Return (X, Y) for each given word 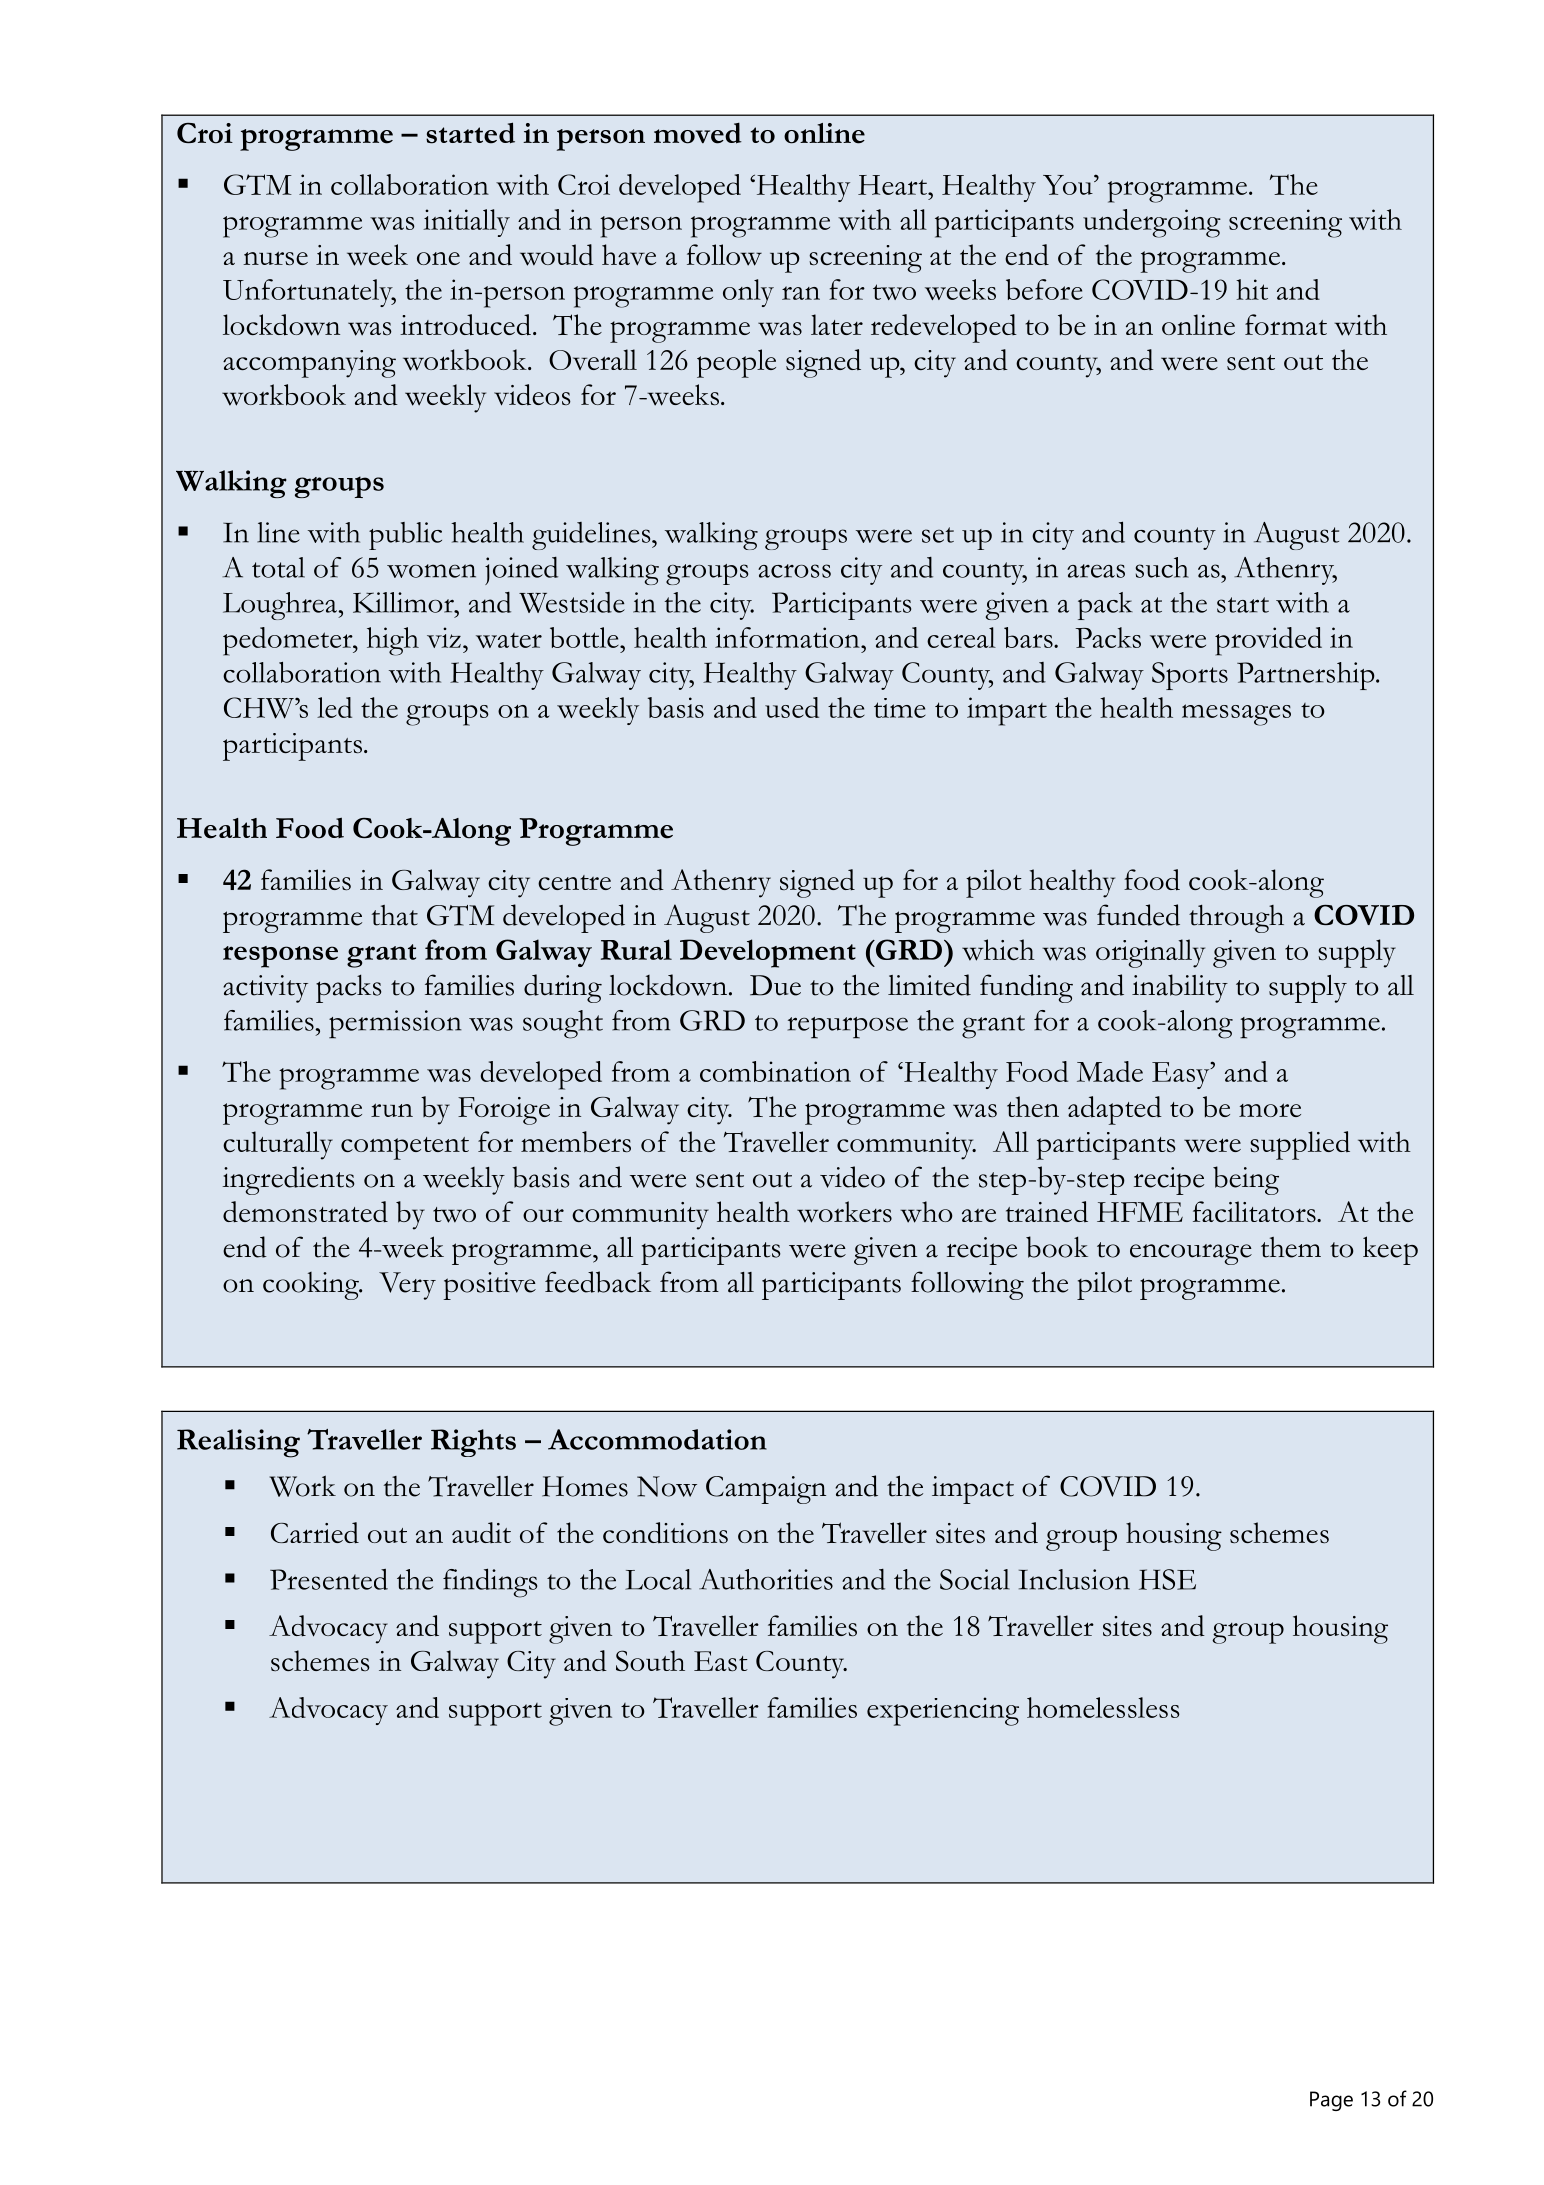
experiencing (943, 1711)
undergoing (1152, 223)
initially (466, 223)
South (650, 1661)
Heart (894, 185)
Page (1331, 2101)
